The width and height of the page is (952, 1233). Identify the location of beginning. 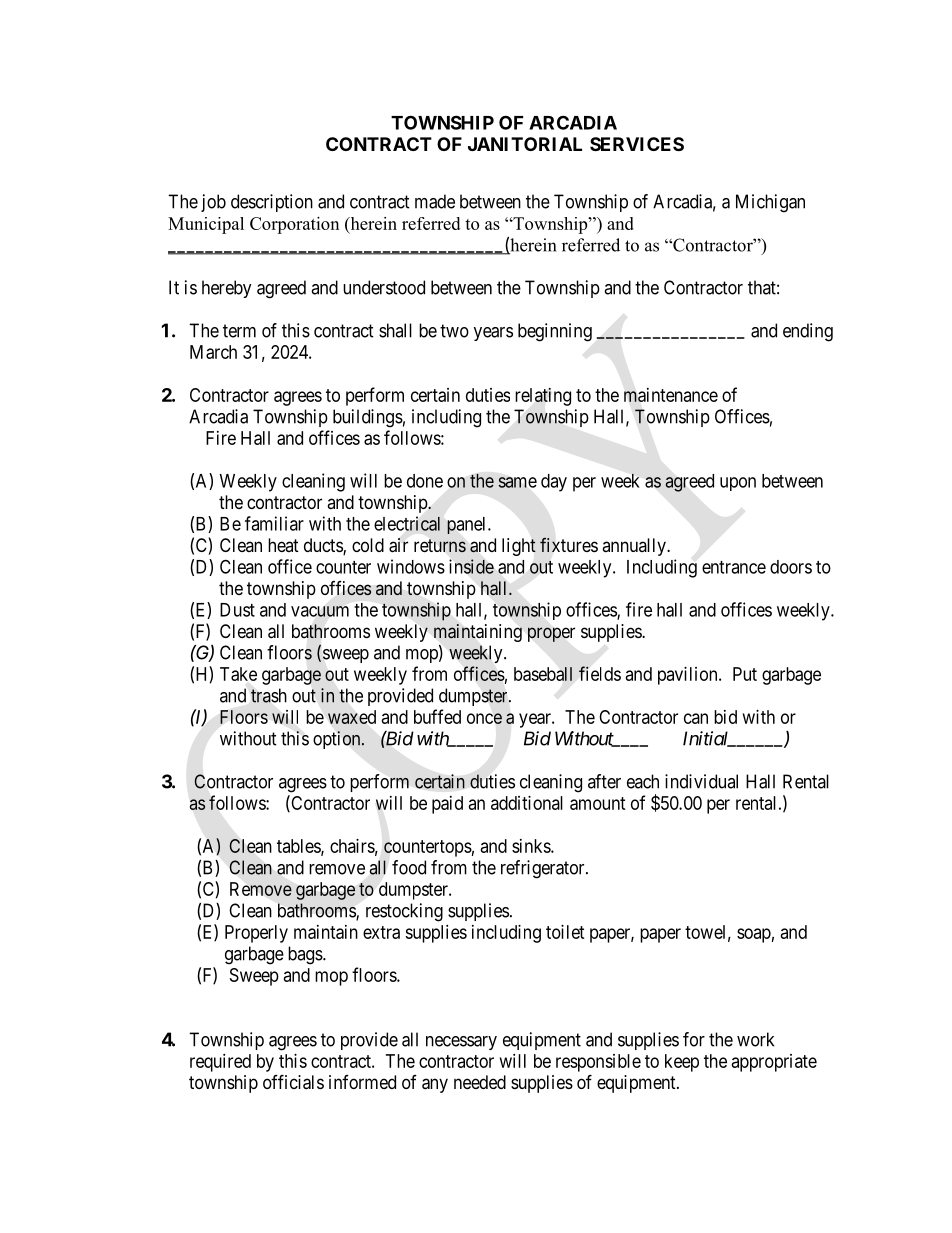
(555, 332).
